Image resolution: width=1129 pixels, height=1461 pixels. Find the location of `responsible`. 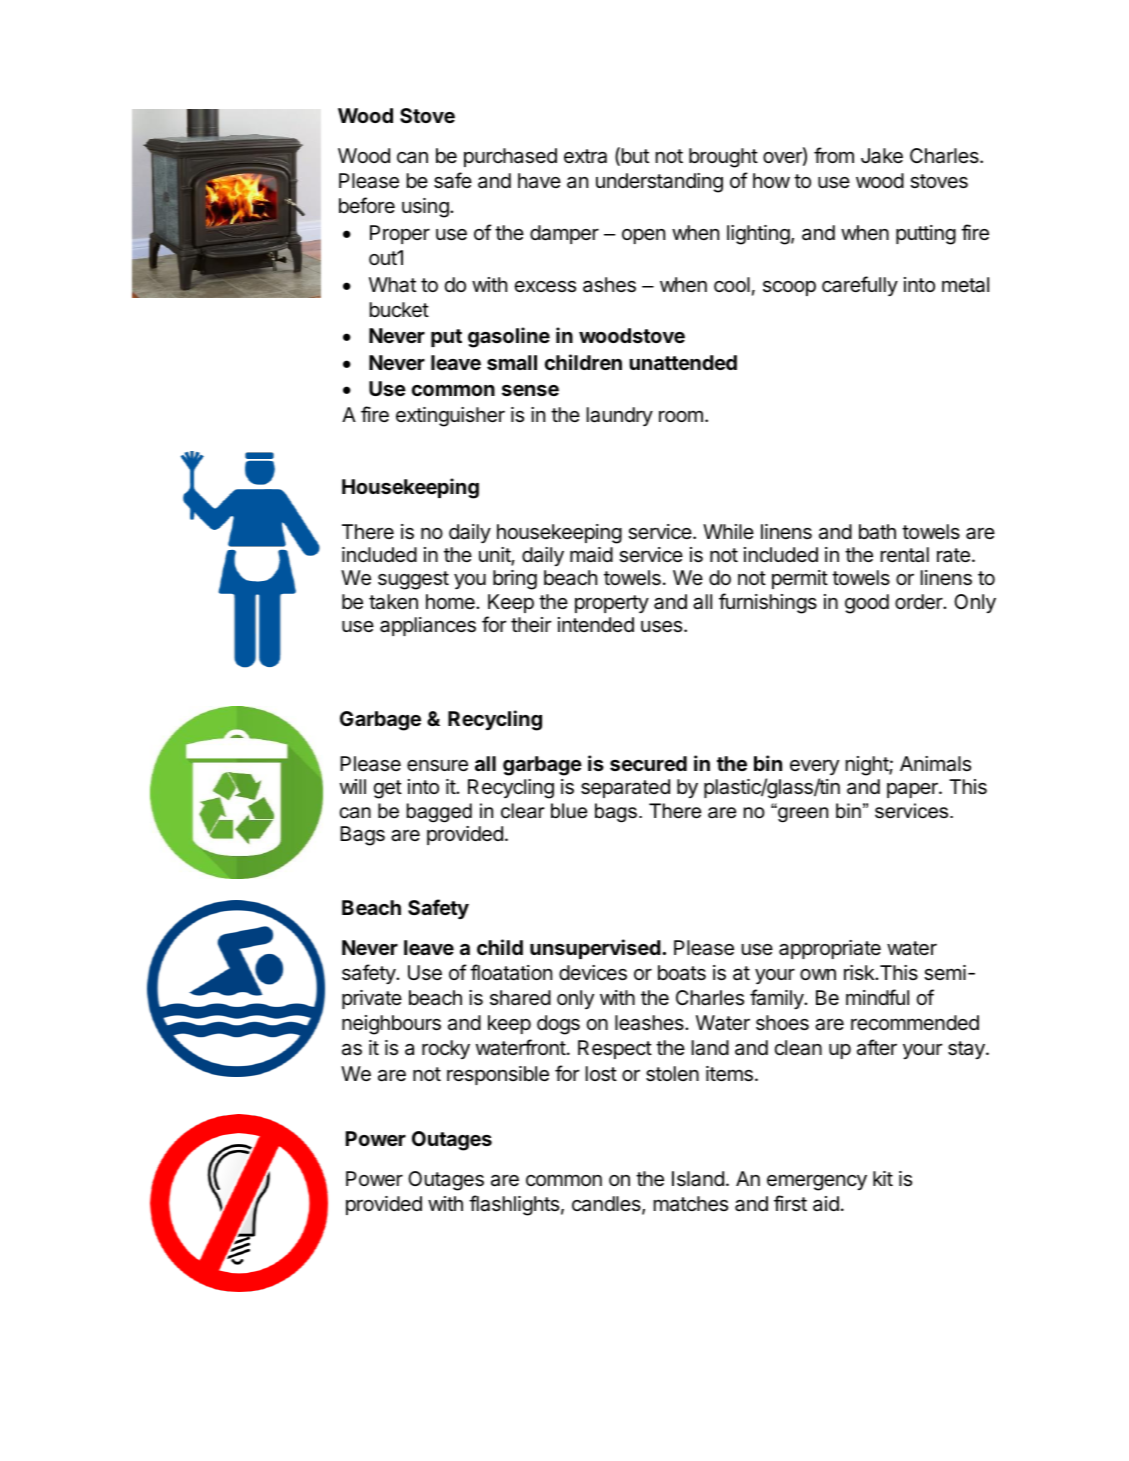

responsible is located at coordinates (498, 1075).
